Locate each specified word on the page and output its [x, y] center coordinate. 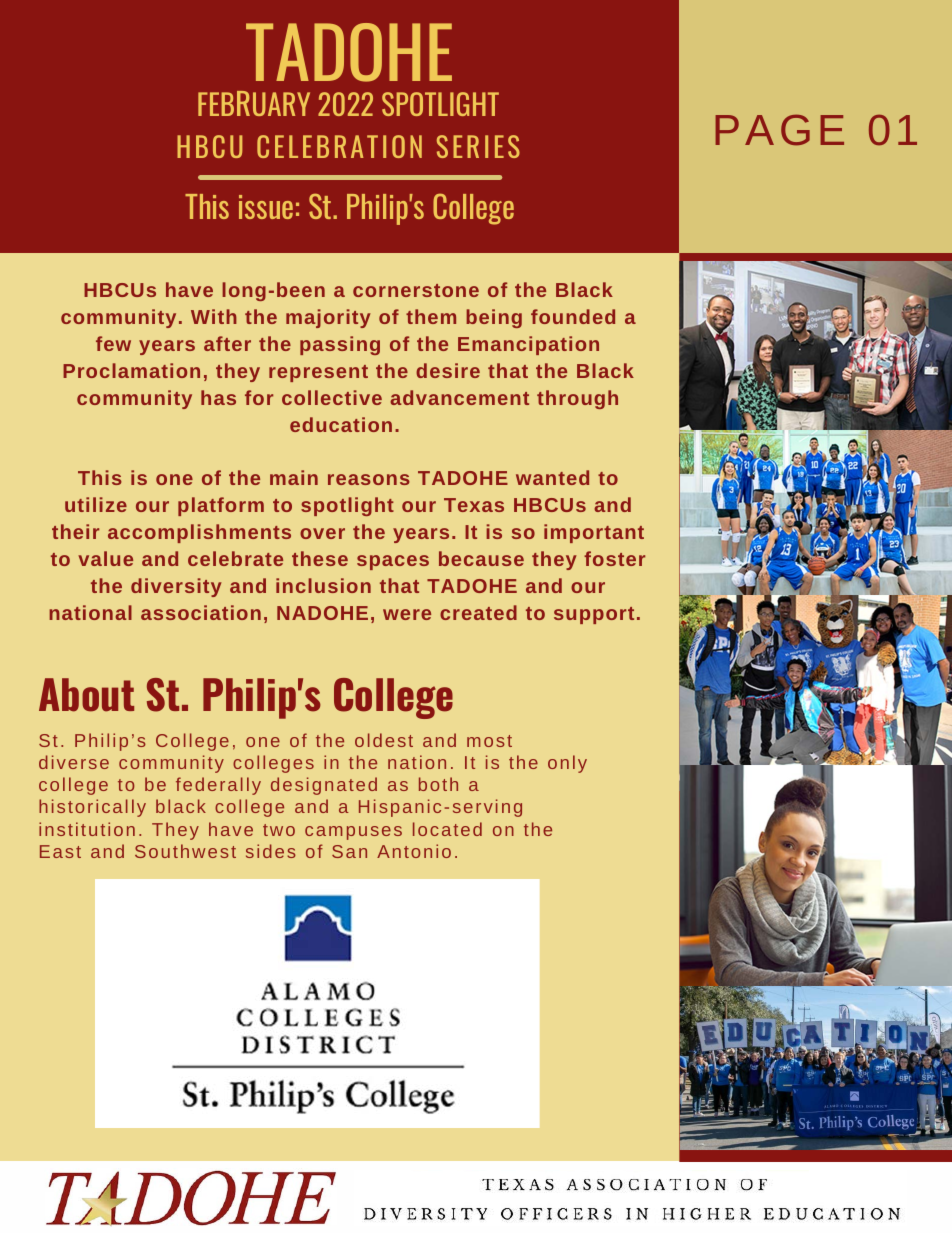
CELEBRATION [339, 146]
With [214, 316]
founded [573, 316]
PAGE [779, 130]
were [407, 614]
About [86, 695]
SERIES [478, 146]
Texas [474, 505]
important [594, 533]
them [431, 316]
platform [221, 506]
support [594, 615]
